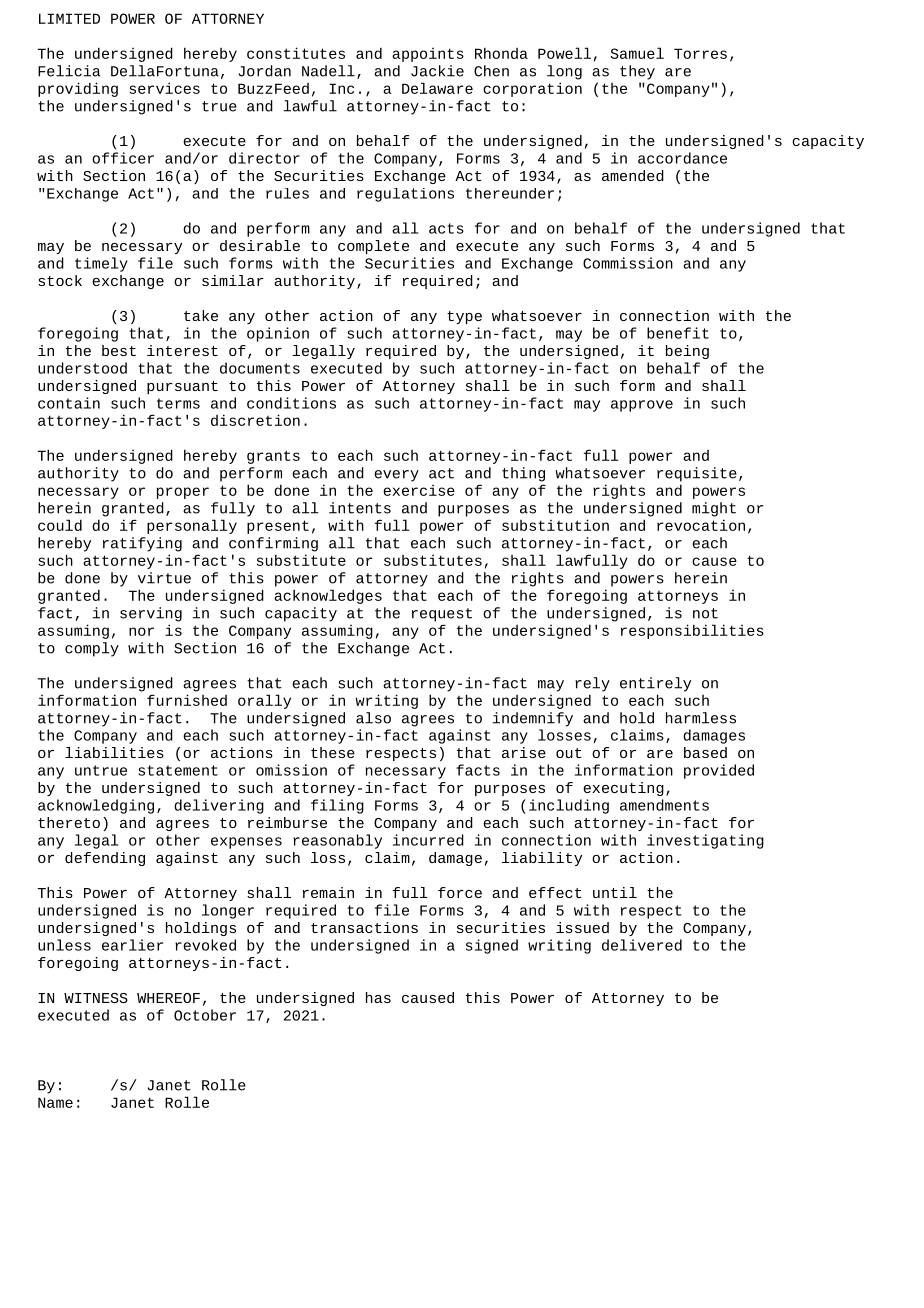  I want to click on Samuel, so click(637, 53).
